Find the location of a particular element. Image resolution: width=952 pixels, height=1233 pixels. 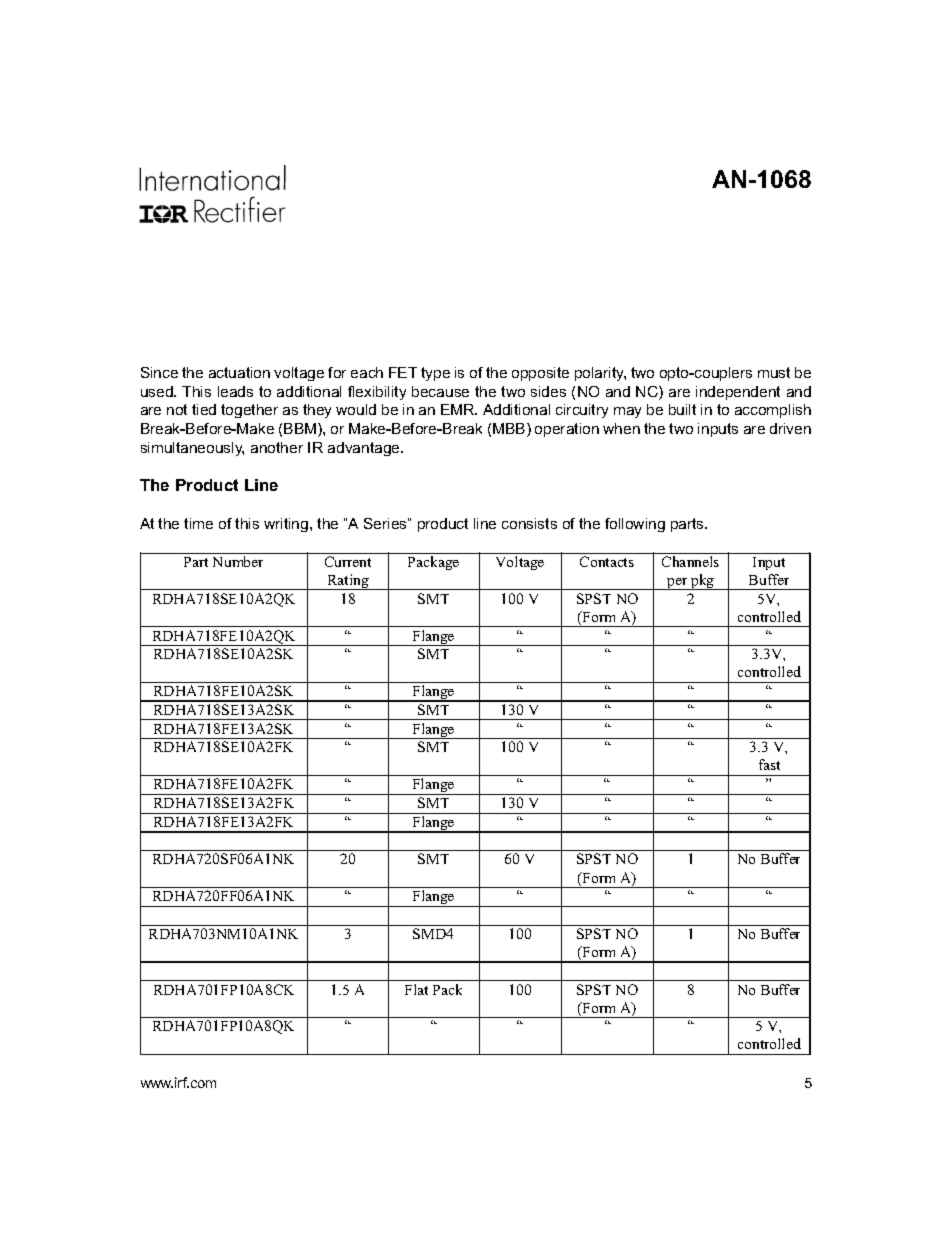

leads is located at coordinates (235, 391).
